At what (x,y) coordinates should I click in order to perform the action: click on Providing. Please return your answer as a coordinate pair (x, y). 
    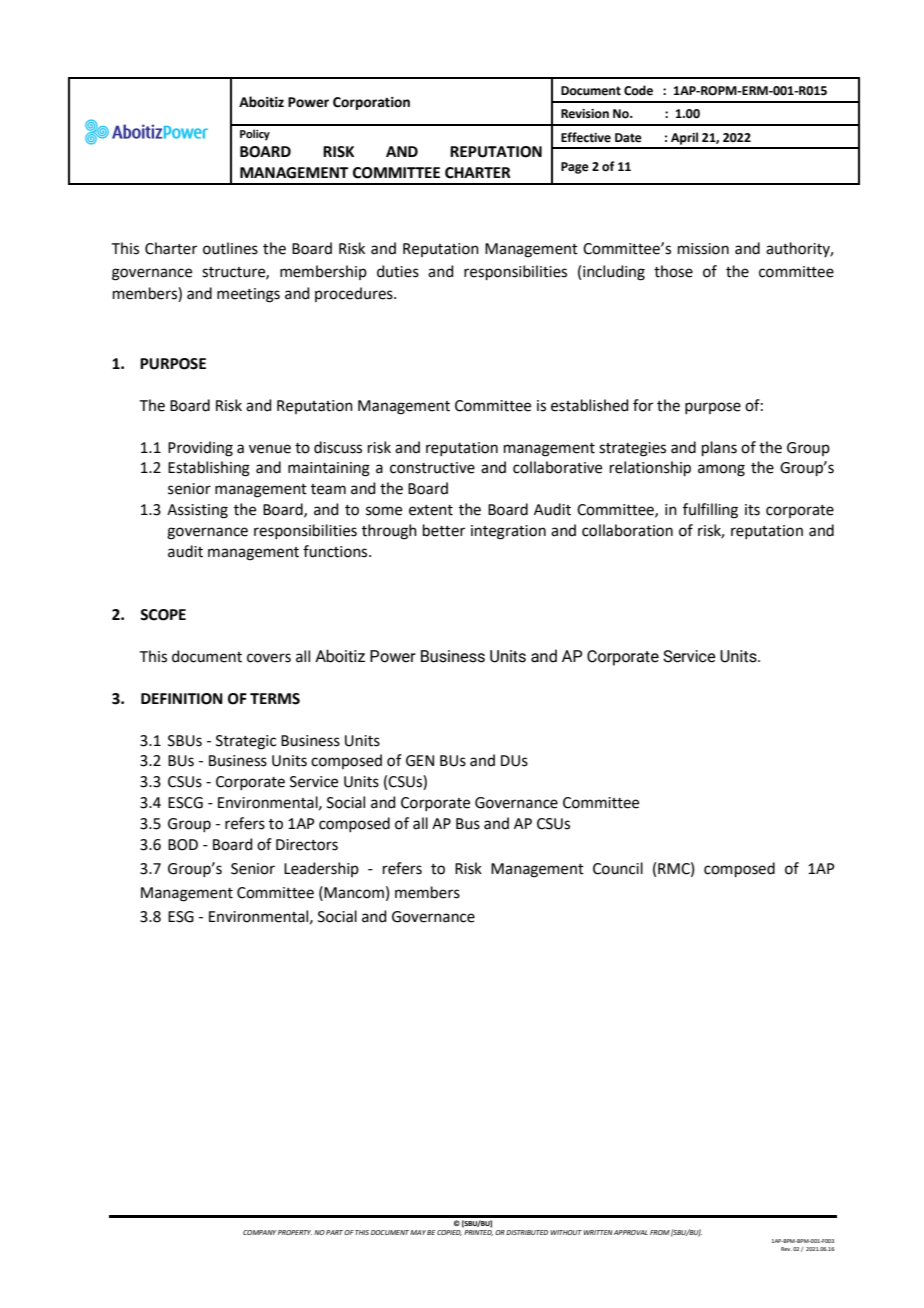
    Looking at the image, I should click on (200, 449).
